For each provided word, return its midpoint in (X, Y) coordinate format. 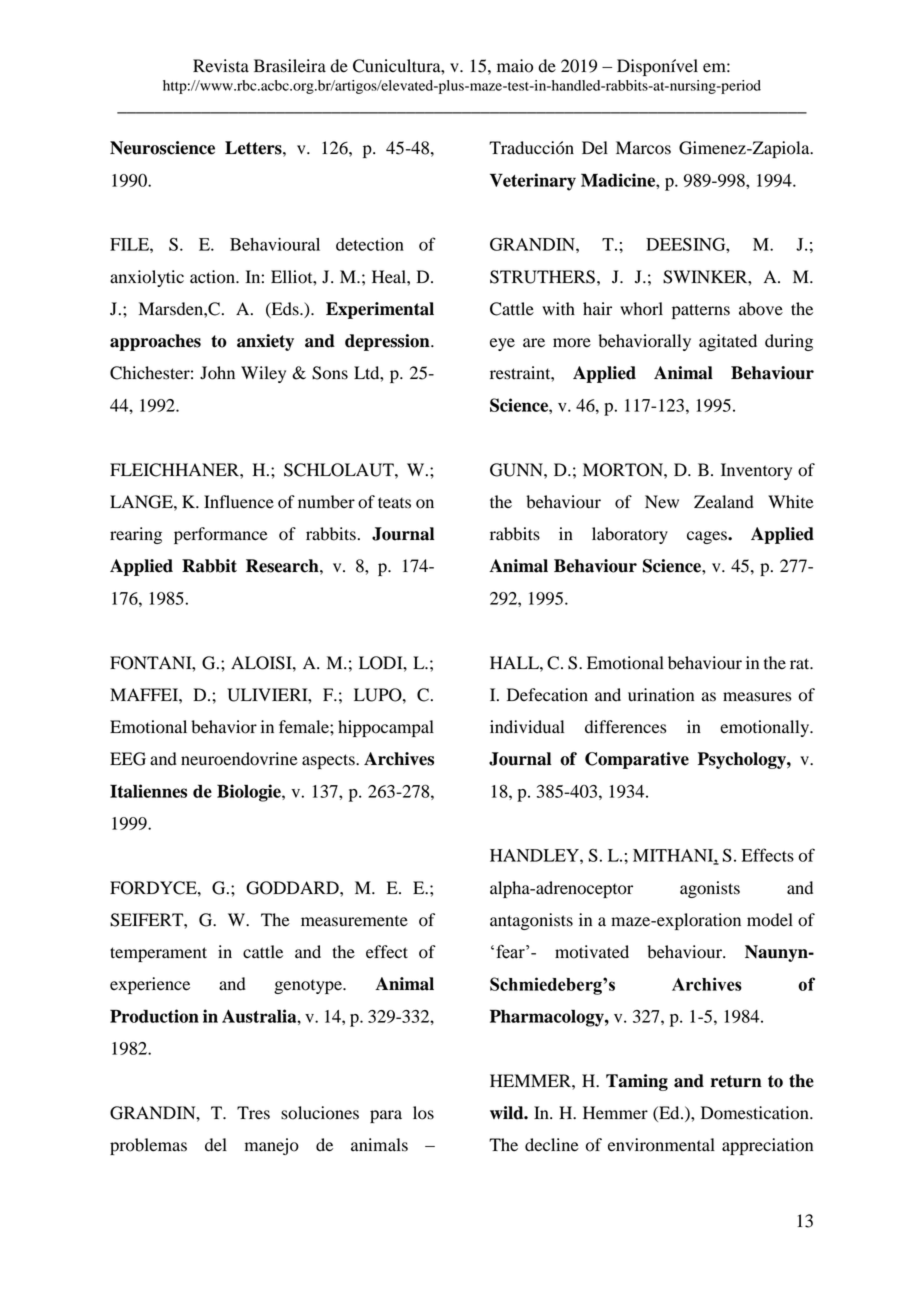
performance (221, 535)
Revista (221, 66)
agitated (728, 342)
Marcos (643, 148)
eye (502, 344)
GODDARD (293, 888)
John (217, 373)
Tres (253, 1113)
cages (708, 537)
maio (515, 66)
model (770, 920)
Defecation (547, 695)
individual (527, 727)
